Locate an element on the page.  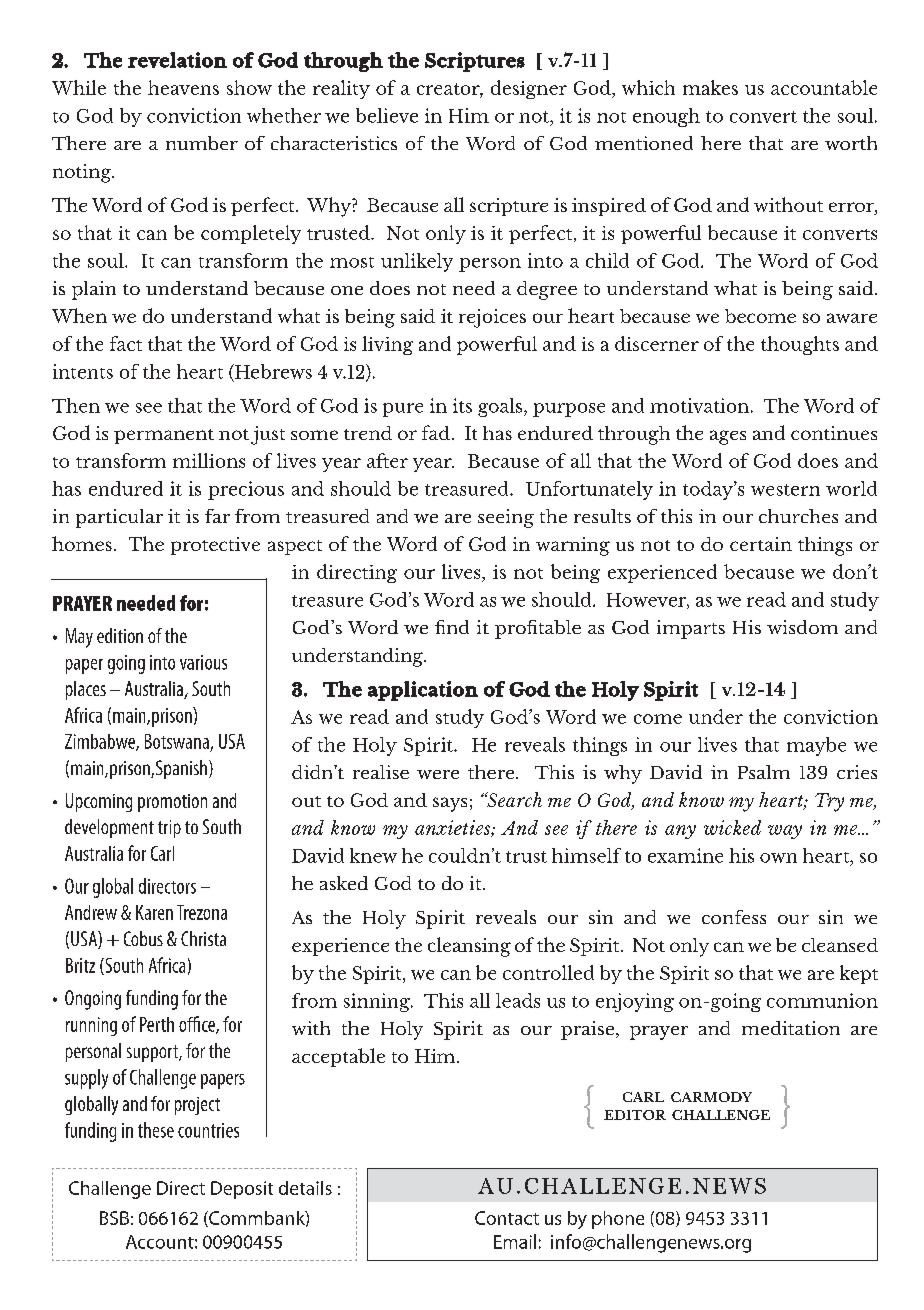
permanent is located at coordinates (164, 436).
